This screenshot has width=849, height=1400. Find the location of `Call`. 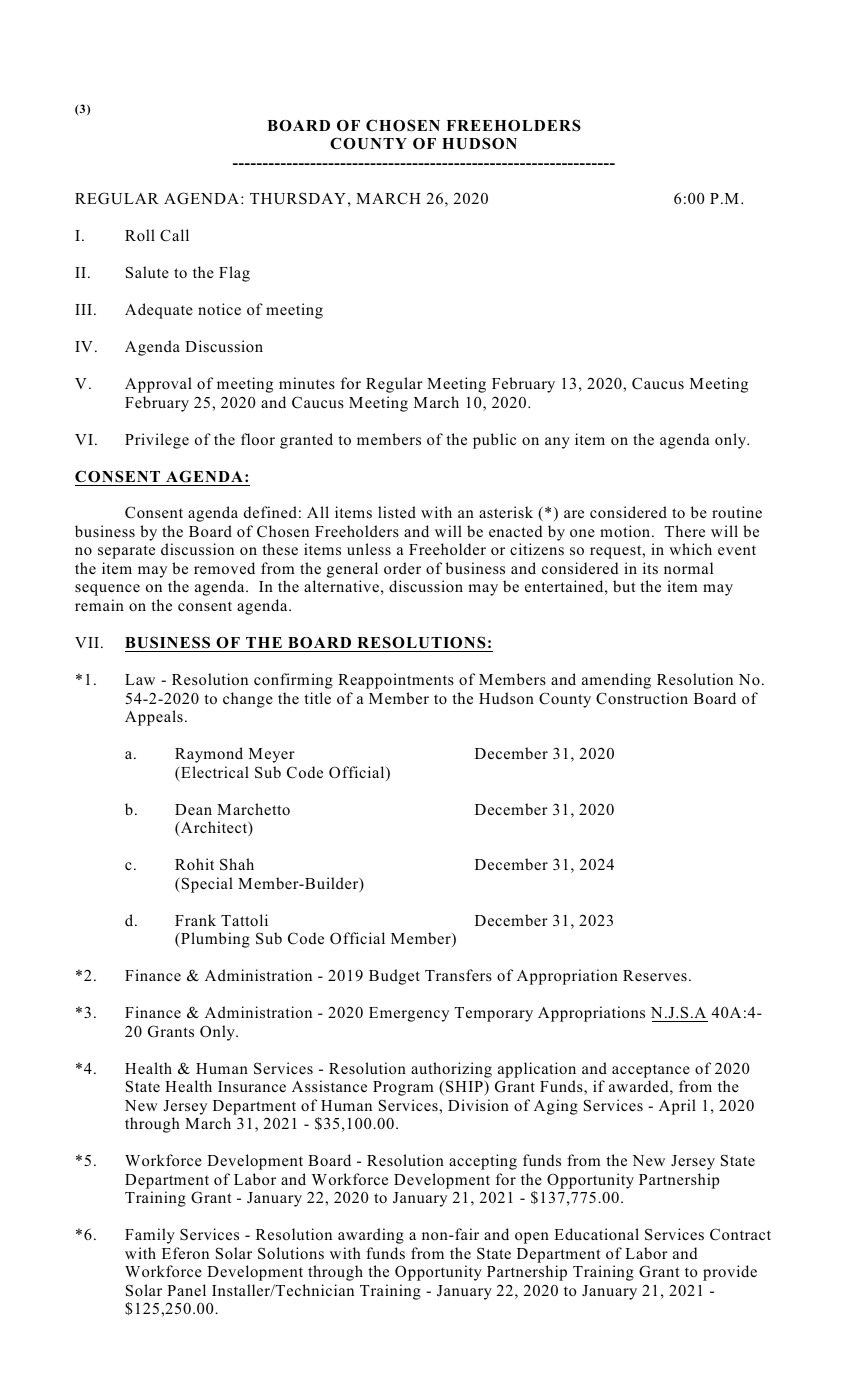

Call is located at coordinates (174, 235).
